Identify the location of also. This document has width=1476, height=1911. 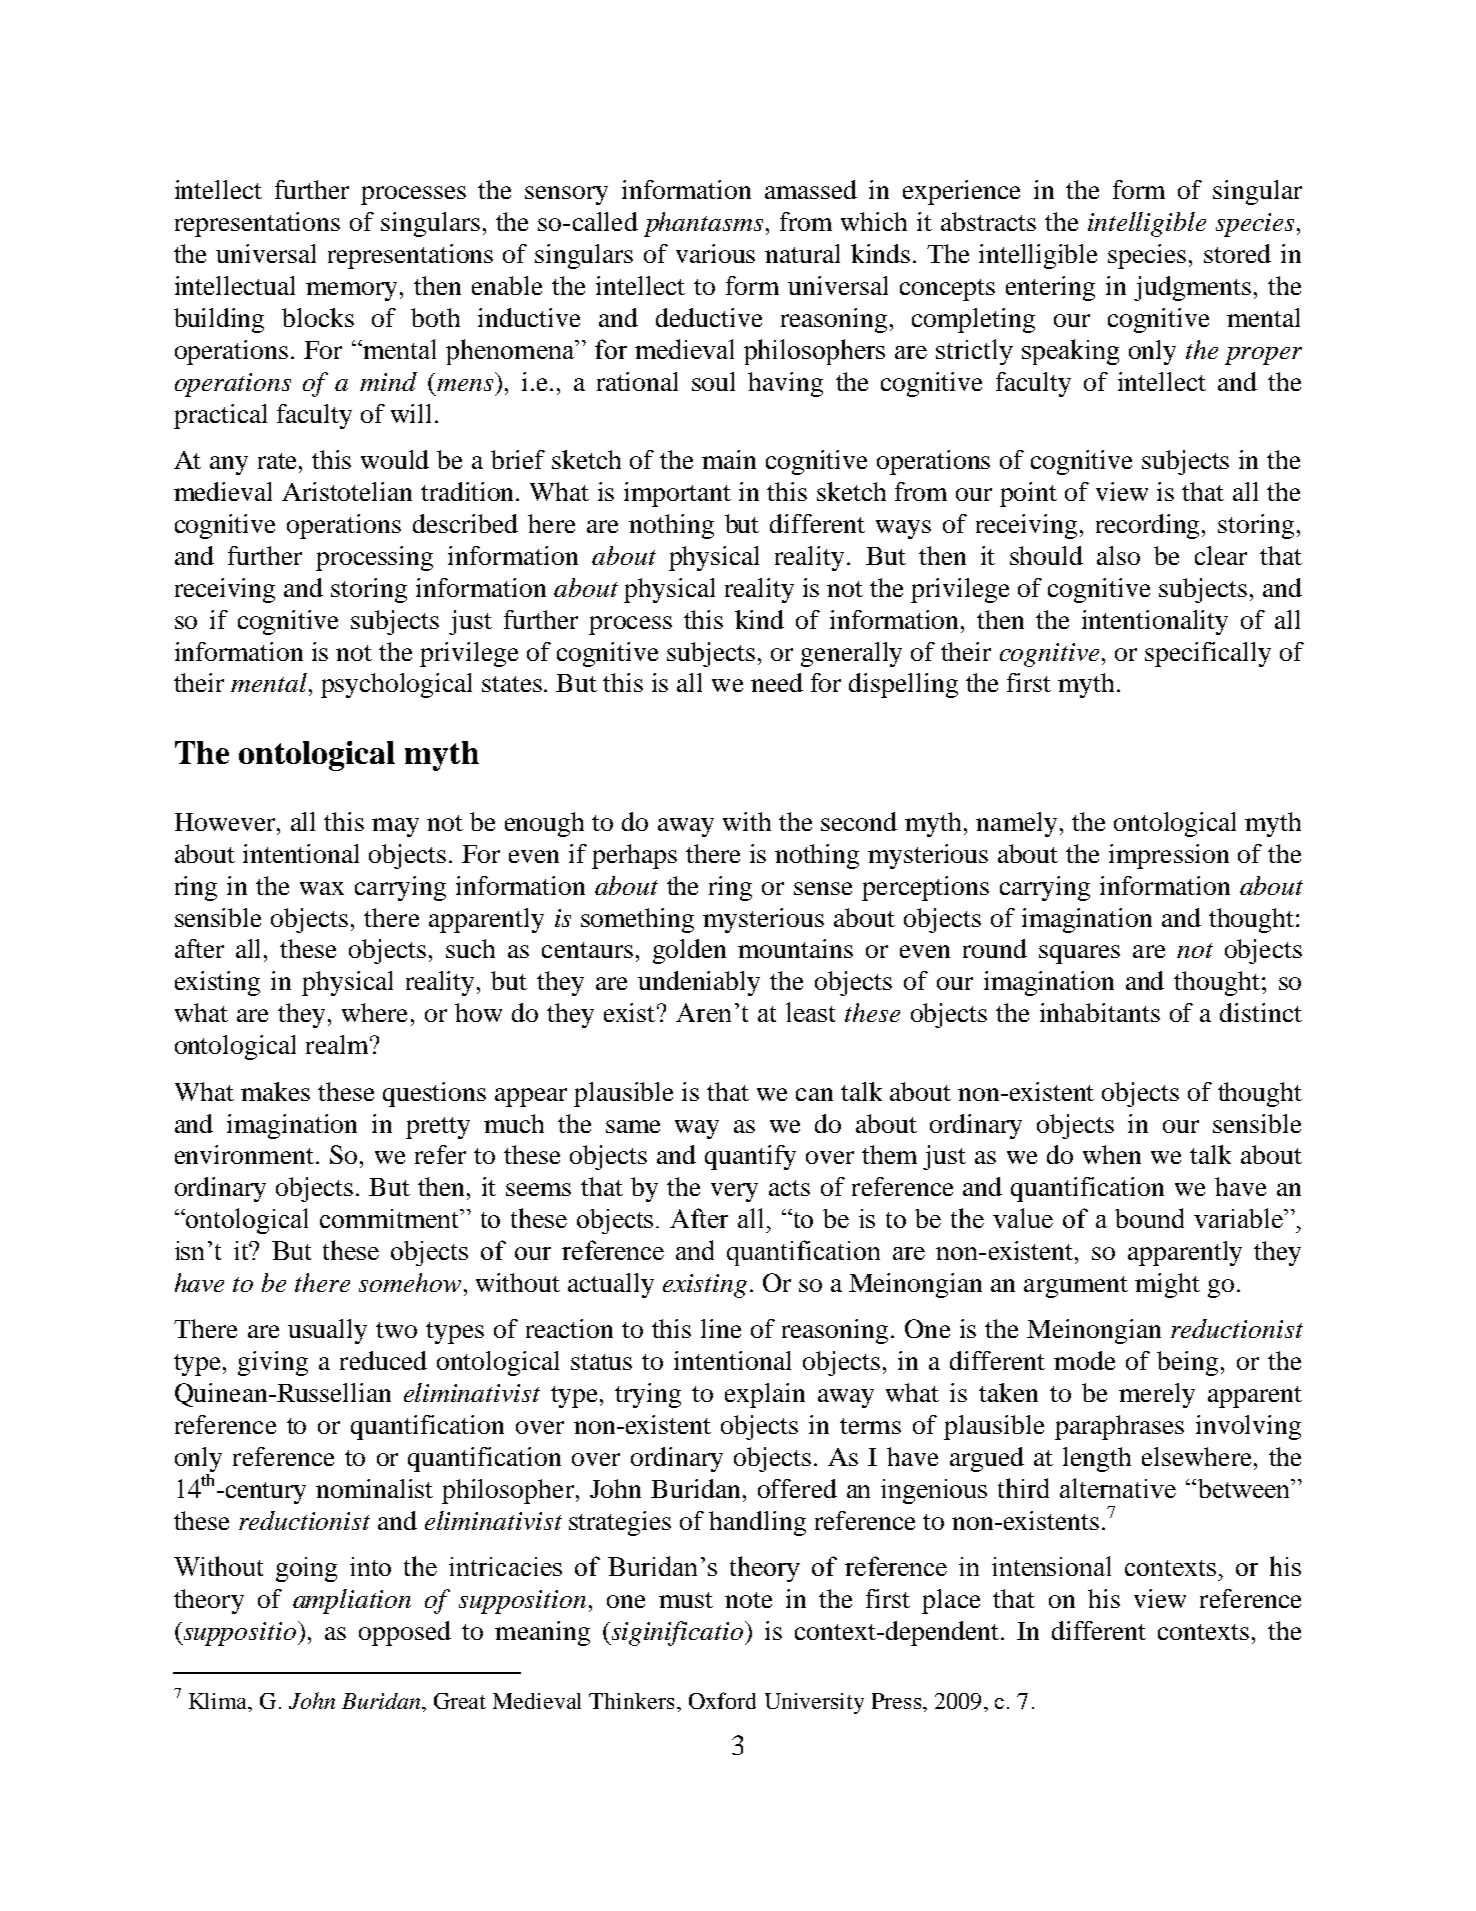
(1118, 555).
